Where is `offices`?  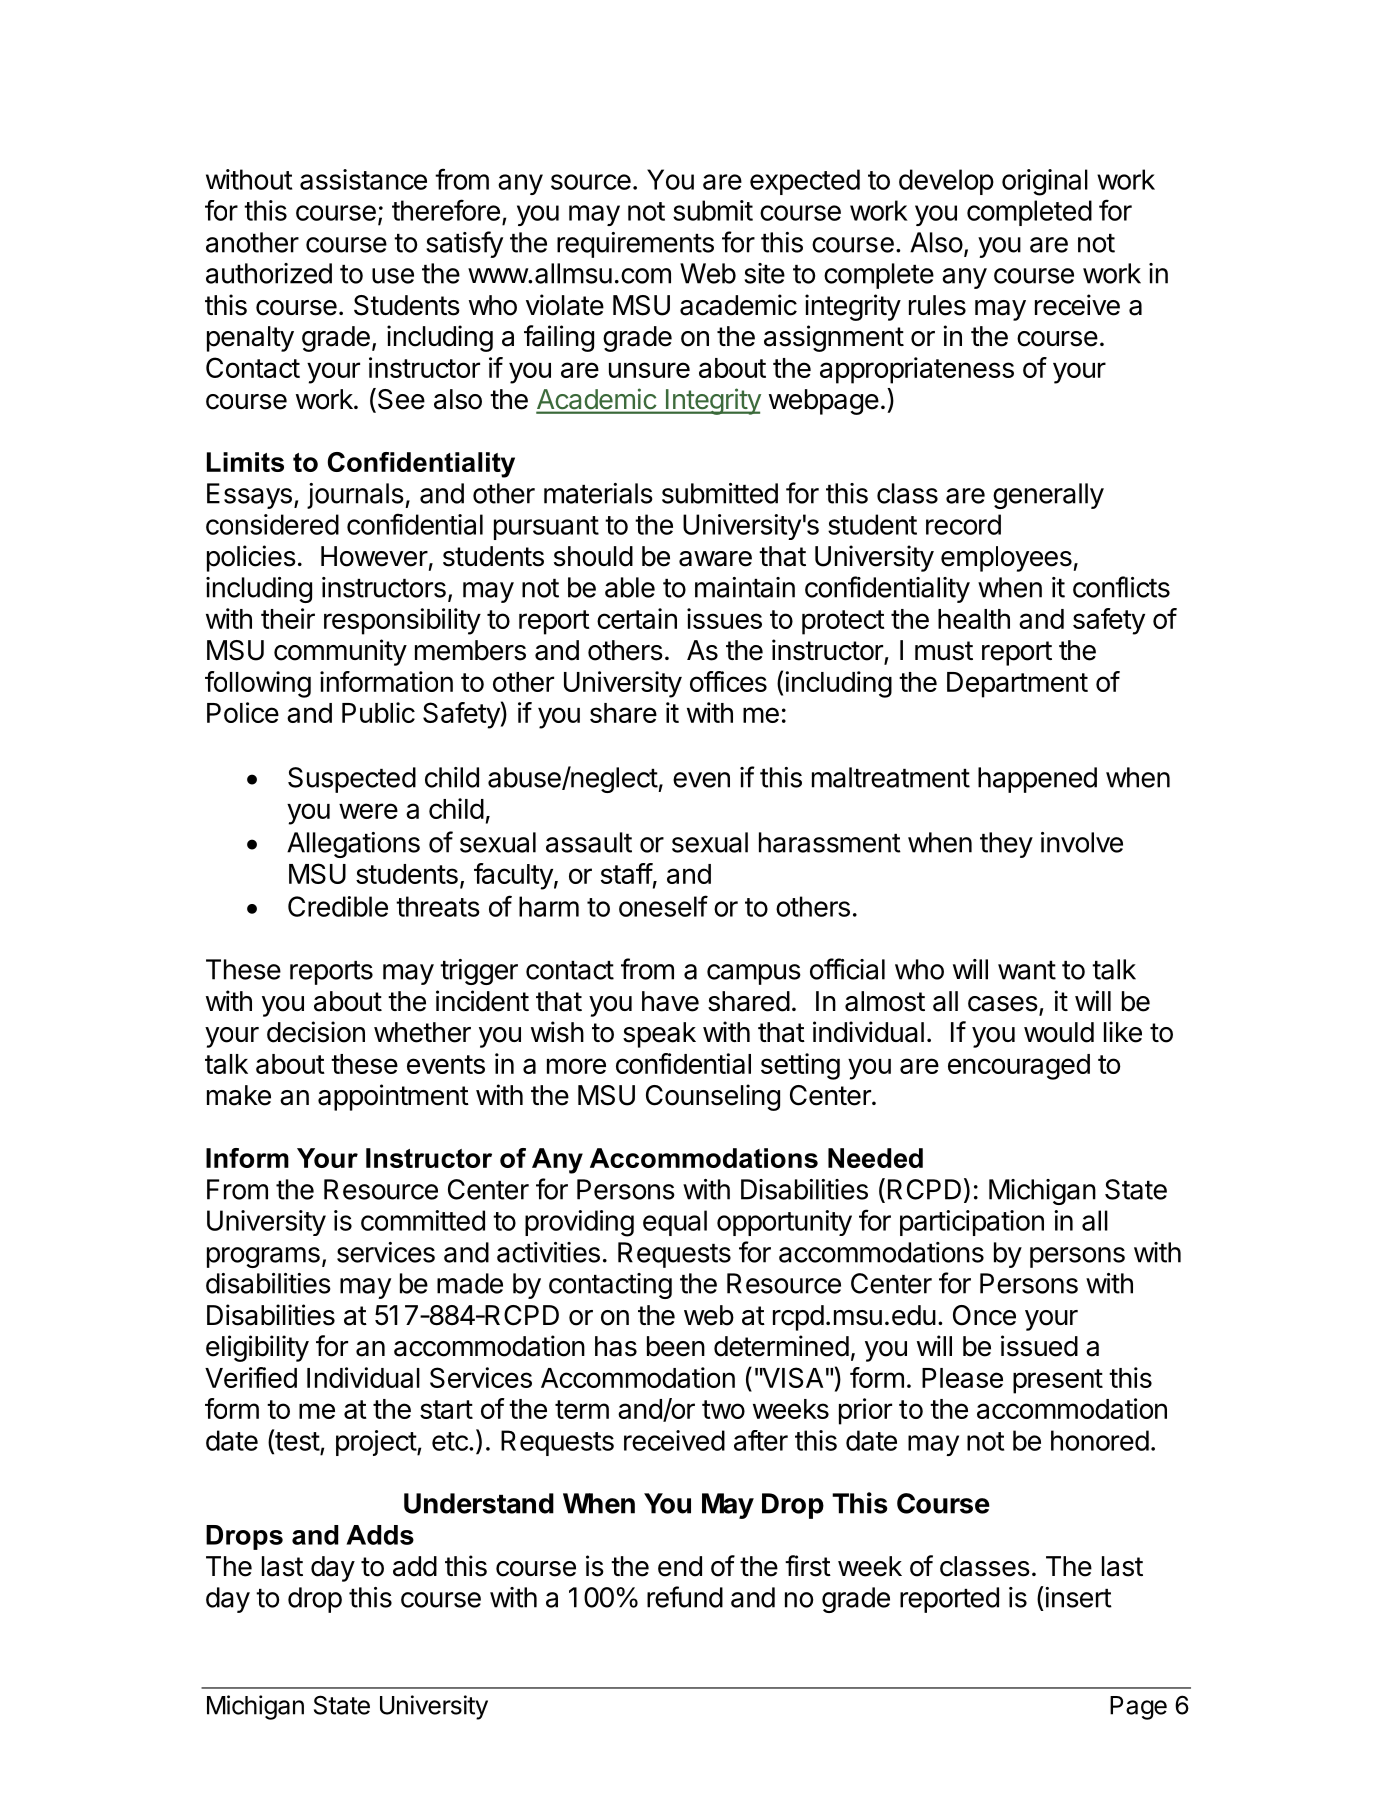 offices is located at coordinates (728, 681).
